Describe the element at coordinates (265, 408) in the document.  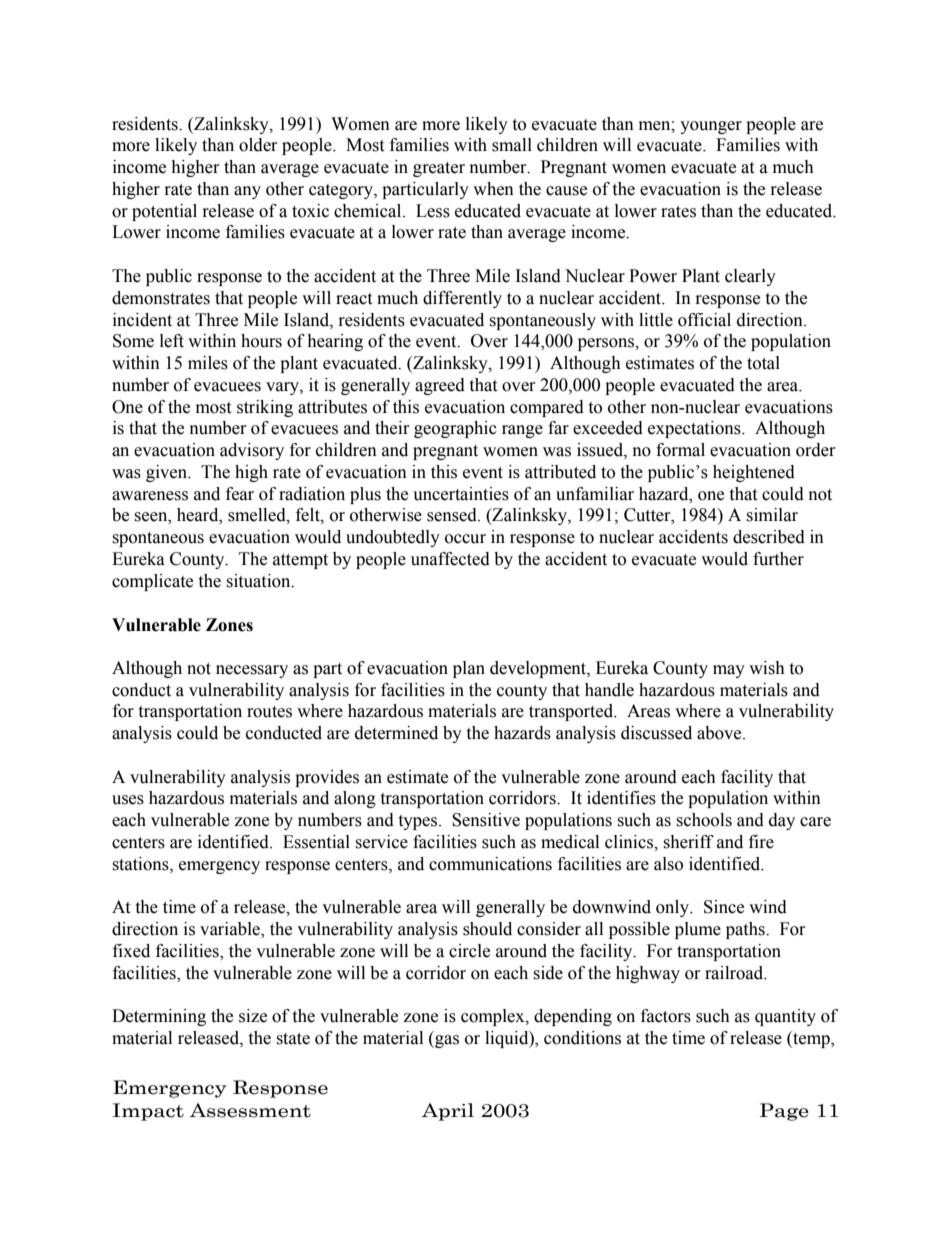
I see `striking` at that location.
